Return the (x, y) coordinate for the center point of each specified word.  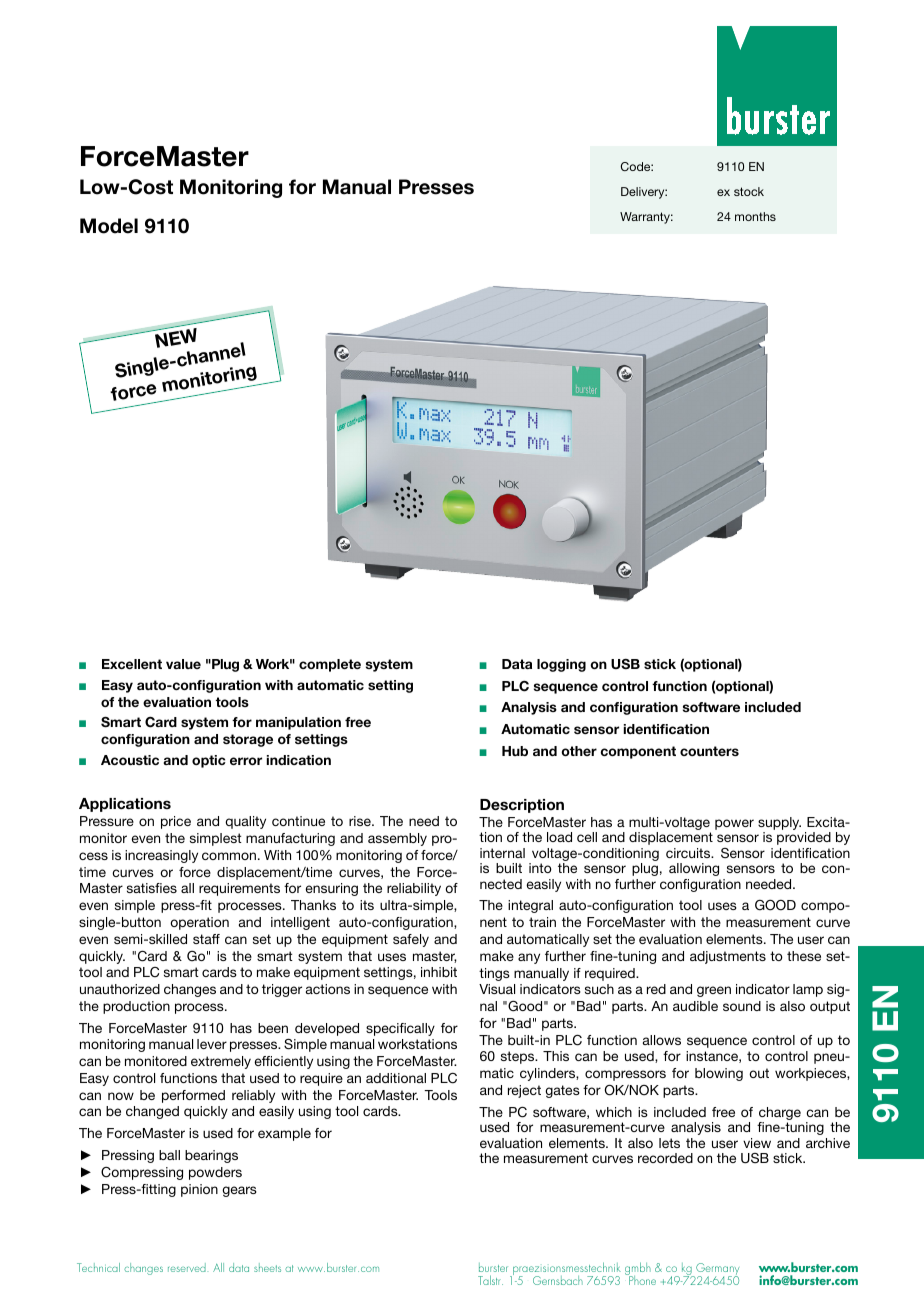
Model (109, 226)
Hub (515, 751)
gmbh (638, 1270)
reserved (188, 1267)
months (755, 216)
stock (749, 191)
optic (209, 761)
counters (709, 751)
